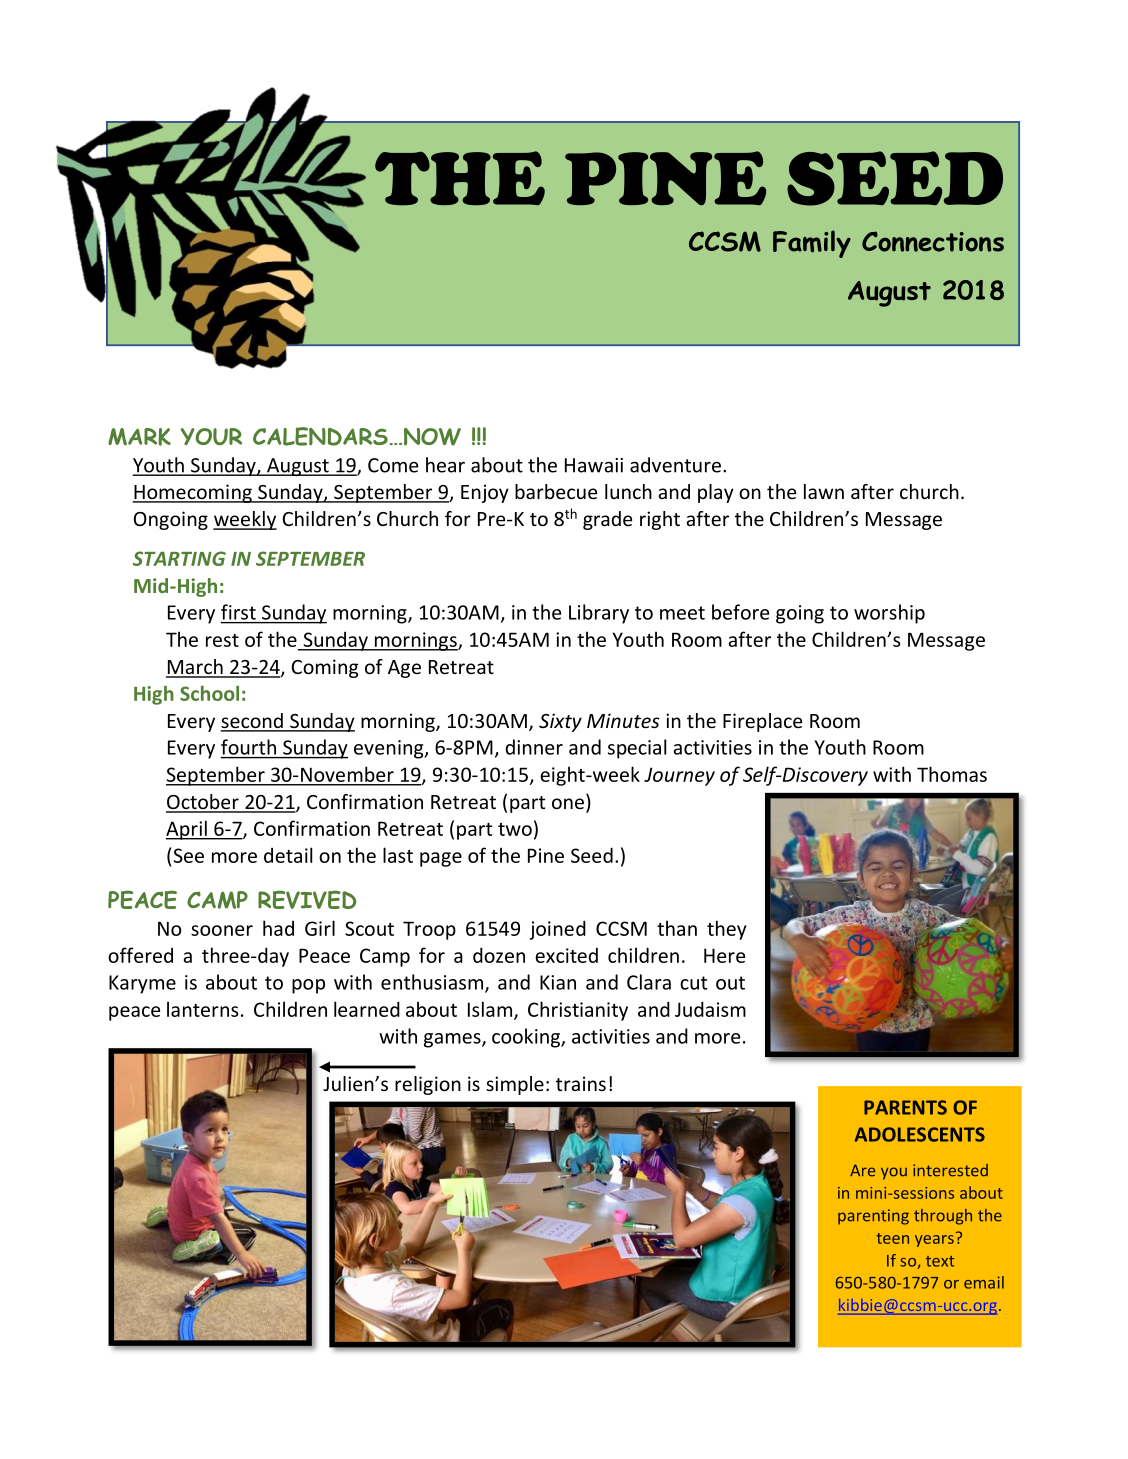 The image size is (1128, 1459). What do you see at coordinates (428, 1085) in the document?
I see `religion` at bounding box center [428, 1085].
